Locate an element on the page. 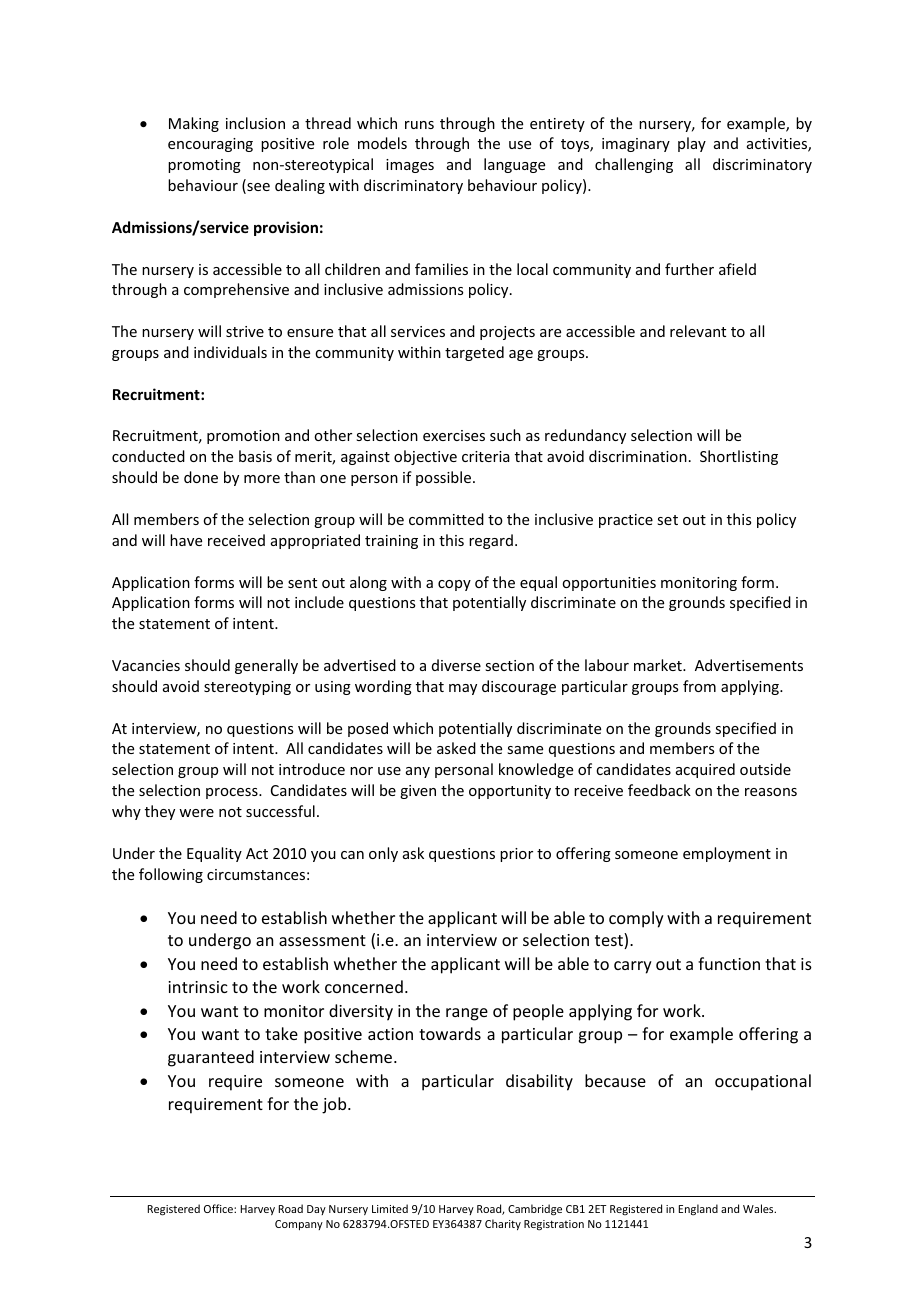  Limited is located at coordinates (390, 1208).
